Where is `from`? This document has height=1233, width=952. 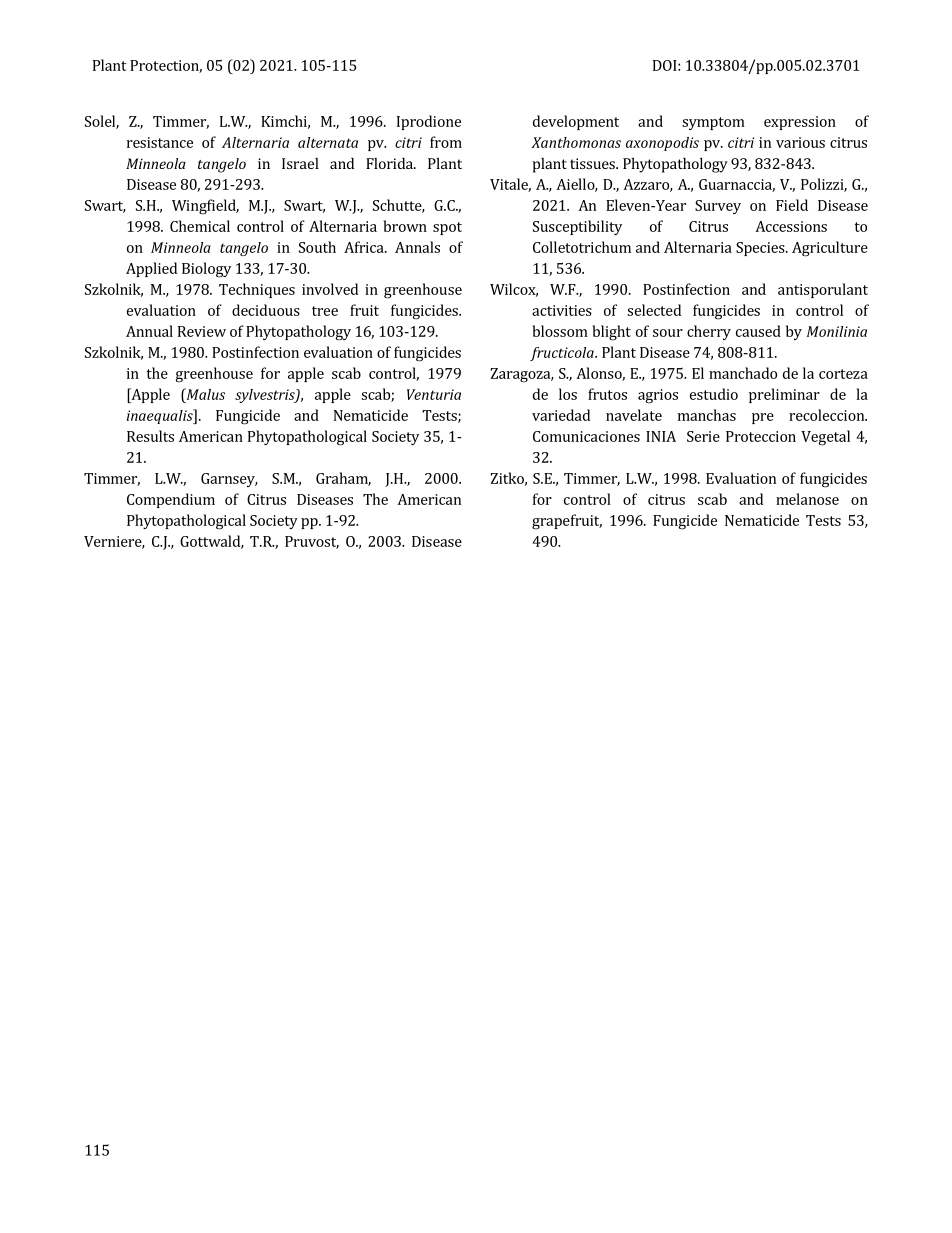
from is located at coordinates (446, 142).
